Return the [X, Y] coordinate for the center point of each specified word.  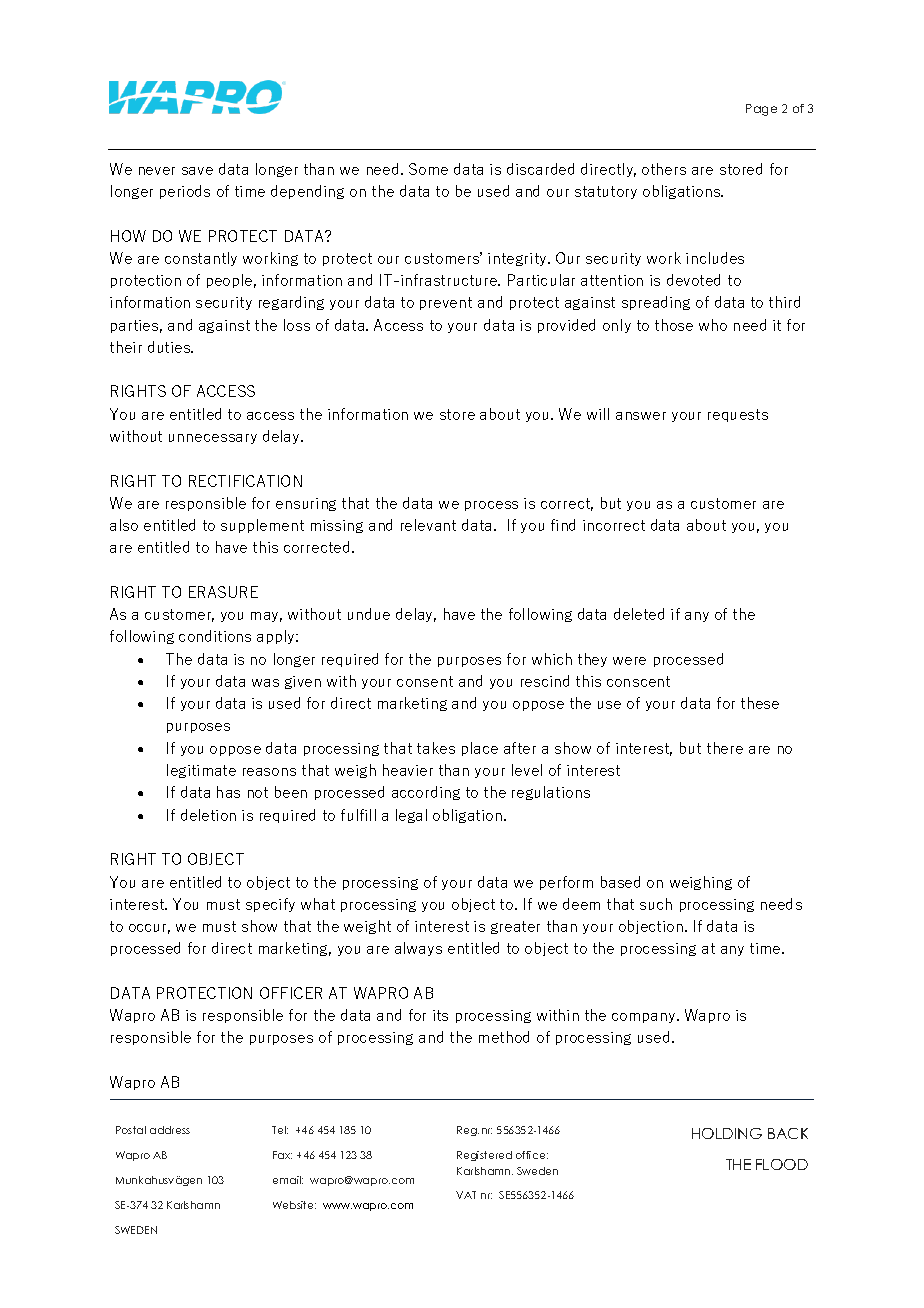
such [656, 904]
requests [738, 415]
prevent [446, 303]
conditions [215, 636]
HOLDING [727, 1133]
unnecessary [213, 439]
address [170, 1130]
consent [425, 681]
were [629, 661]
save [197, 171]
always [418, 949]
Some [428, 169]
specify [270, 905]
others [664, 169]
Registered [484, 1156]
